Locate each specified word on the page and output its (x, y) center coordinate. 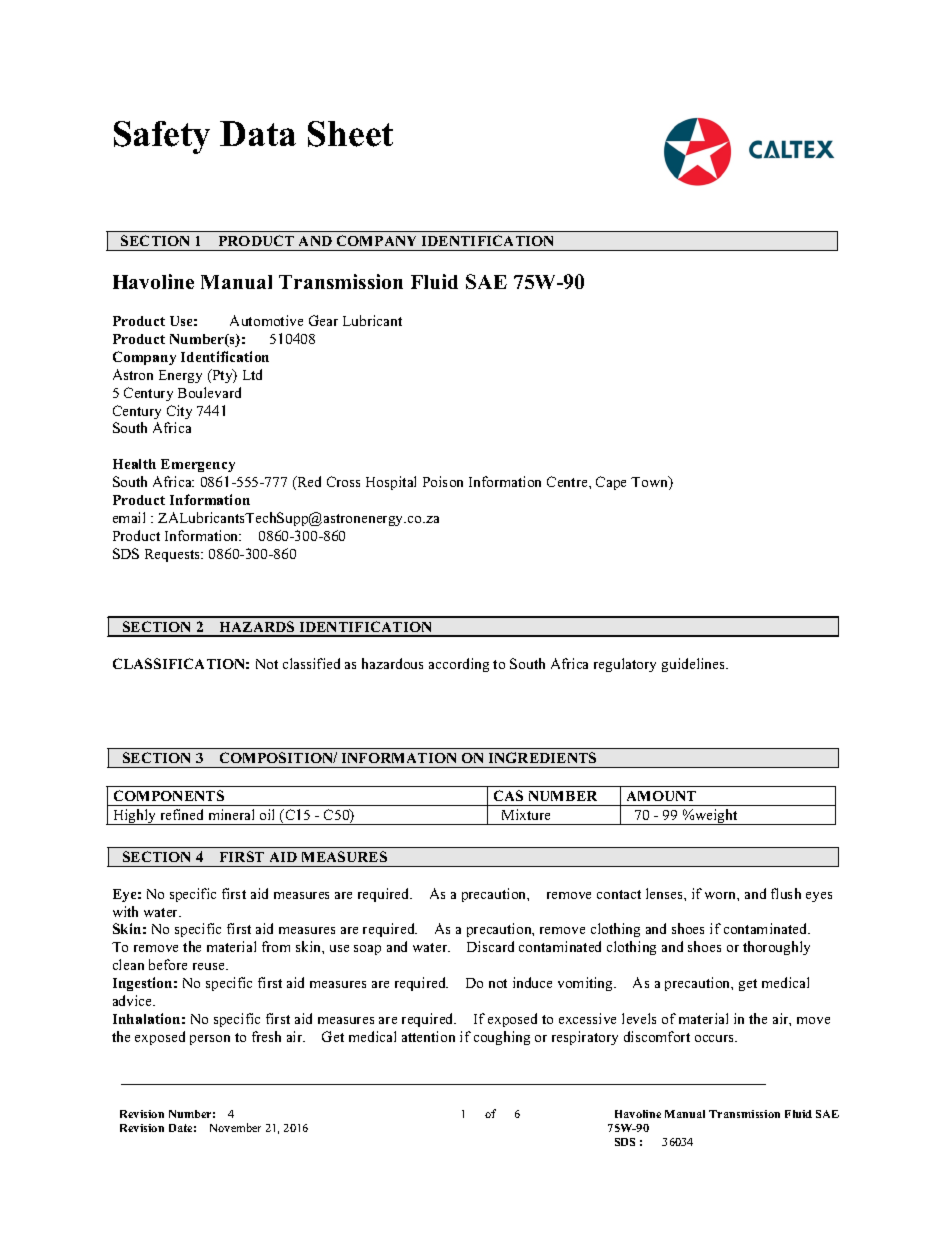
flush (786, 893)
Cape (611, 483)
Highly (135, 817)
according (459, 665)
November (235, 1127)
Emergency (198, 465)
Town (650, 483)
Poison (443, 481)
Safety (162, 137)
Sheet (350, 134)
